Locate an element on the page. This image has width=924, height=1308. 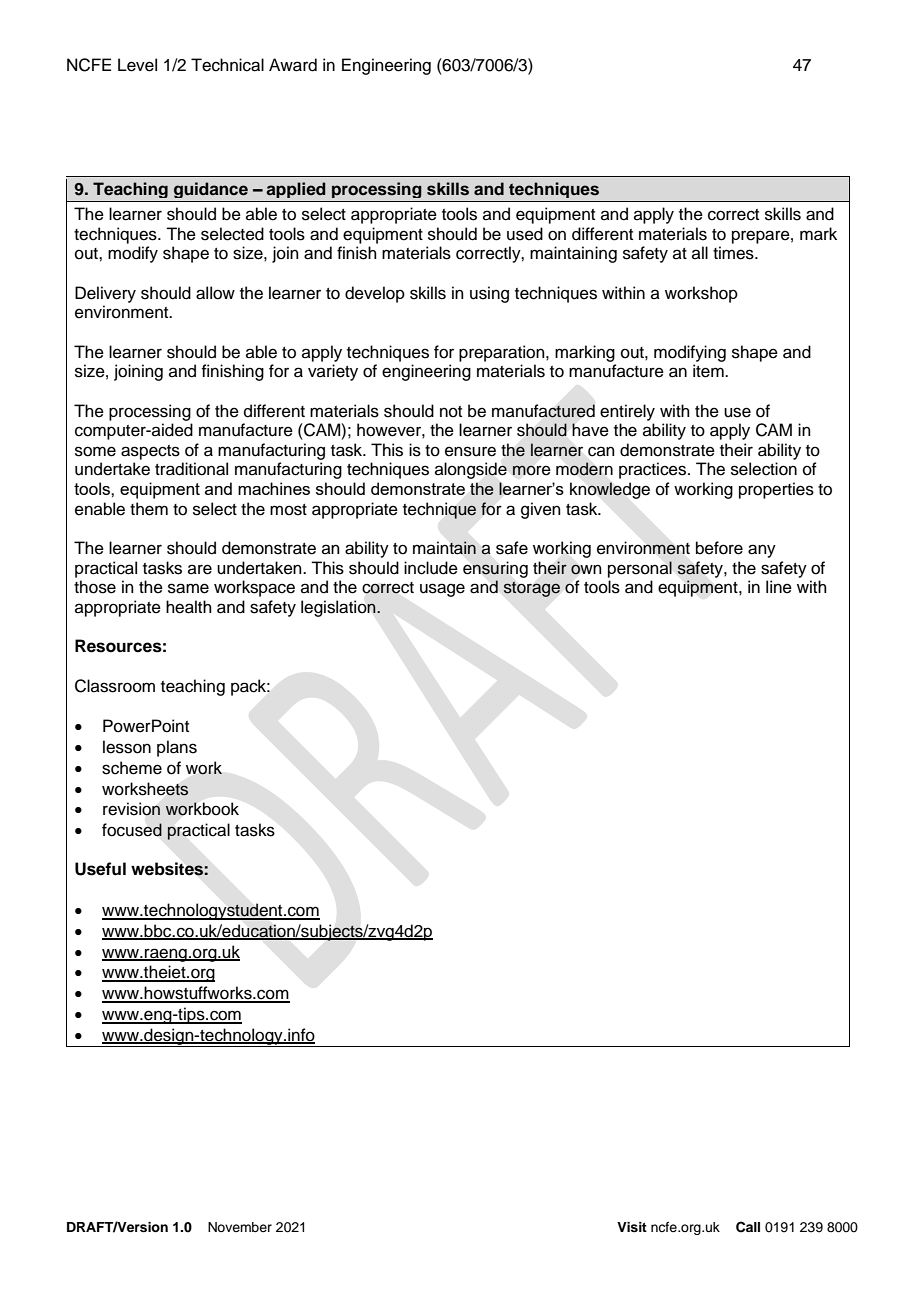
personal is located at coordinates (640, 569).
